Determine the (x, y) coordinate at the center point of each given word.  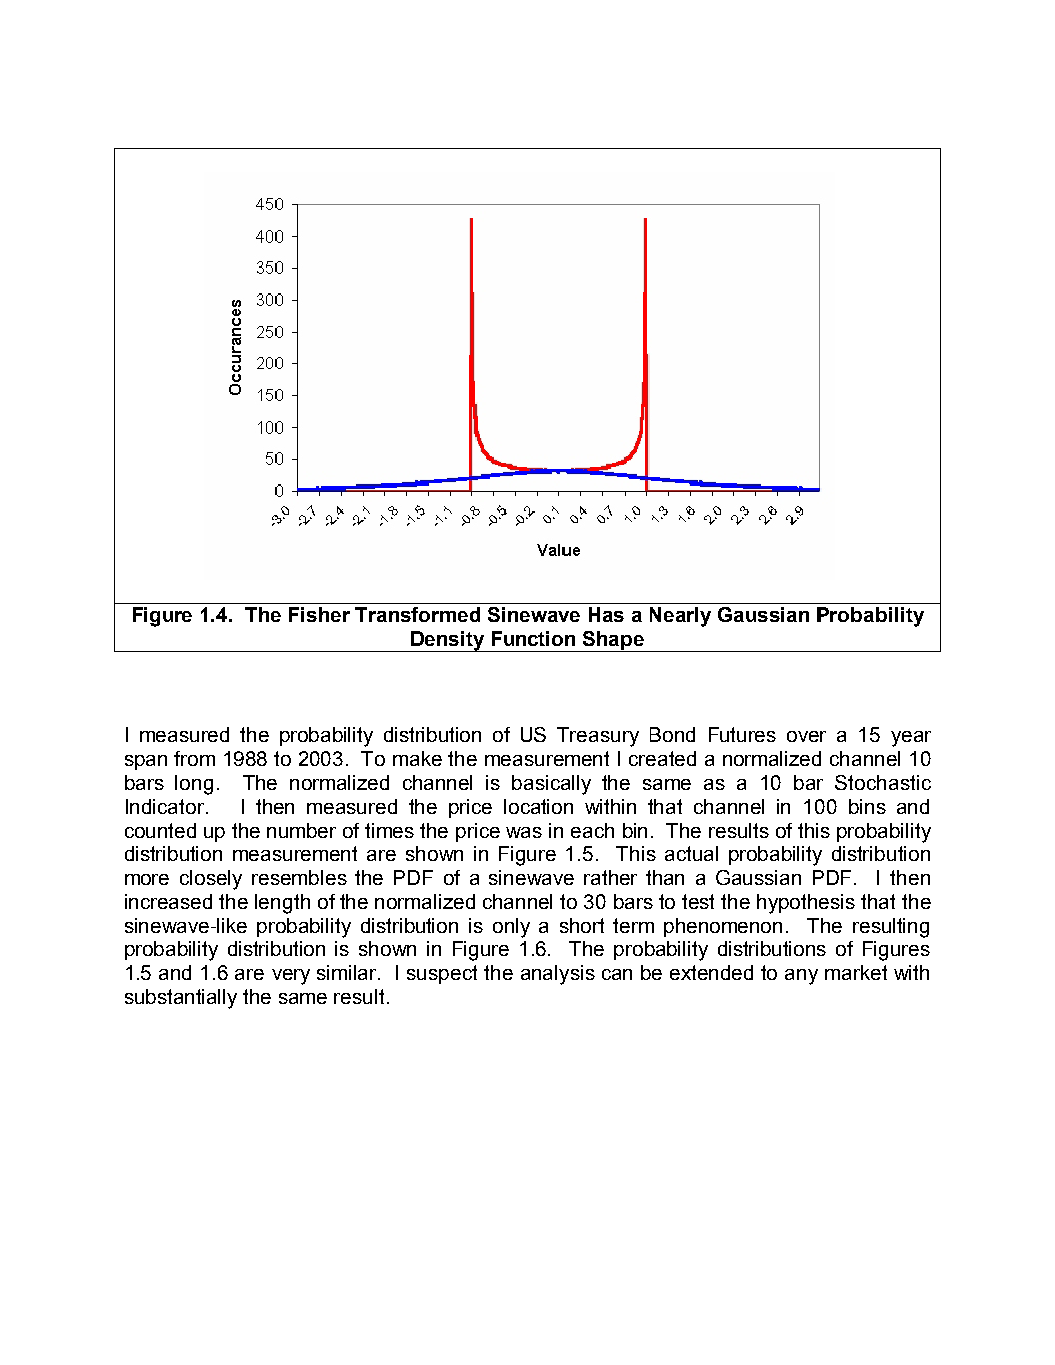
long (194, 785)
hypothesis (806, 904)
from (194, 758)
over (806, 736)
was (524, 832)
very (291, 977)
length (282, 904)
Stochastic (883, 782)
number (301, 830)
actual (691, 853)
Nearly (680, 617)
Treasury (598, 737)
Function (533, 638)
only (511, 928)
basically (551, 785)
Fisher (319, 614)
